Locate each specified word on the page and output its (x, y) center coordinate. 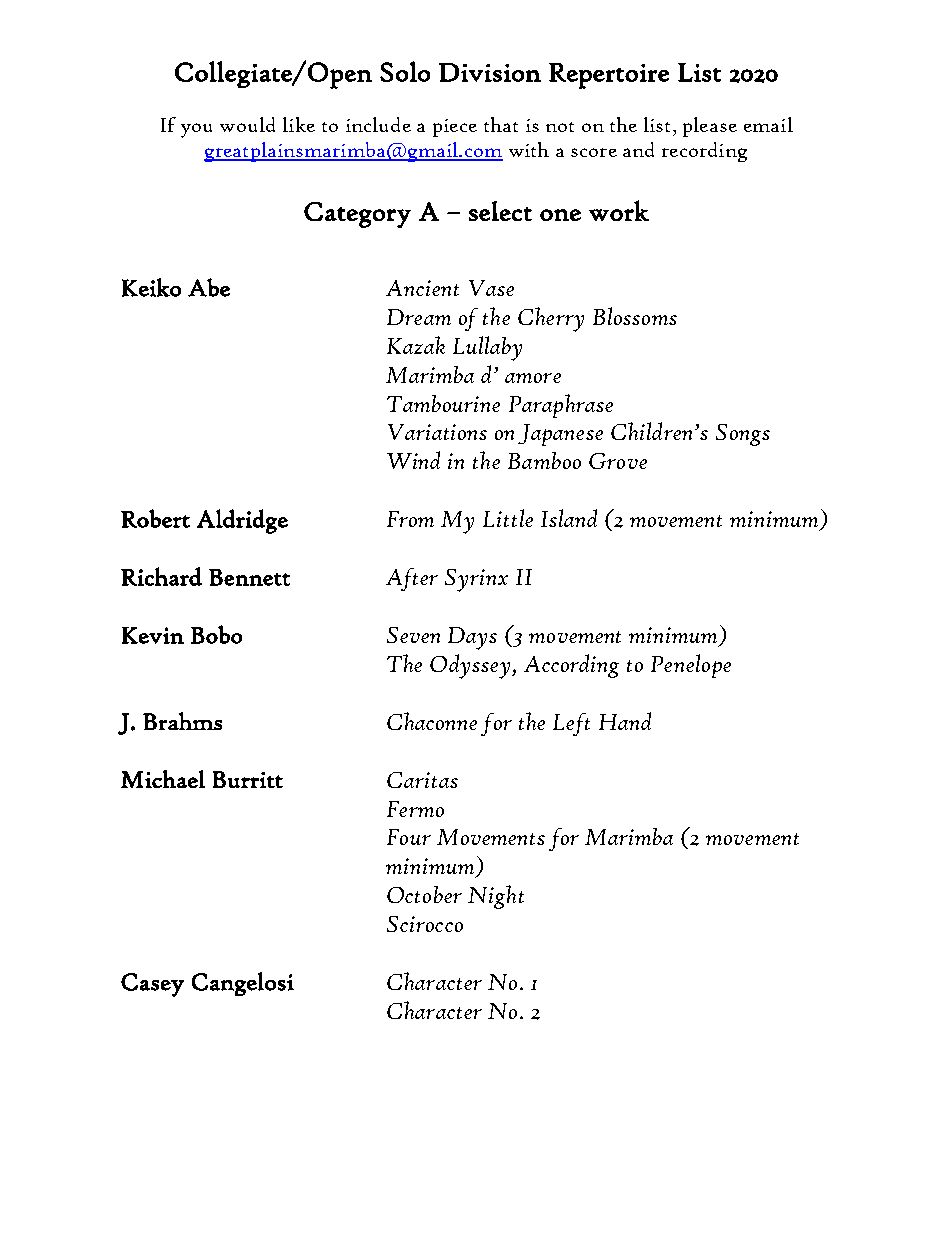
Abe (209, 287)
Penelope (691, 666)
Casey (152, 985)
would (247, 124)
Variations (437, 432)
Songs (743, 435)
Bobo (216, 634)
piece (455, 128)
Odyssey (471, 666)
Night (496, 897)
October (424, 894)
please (710, 127)
